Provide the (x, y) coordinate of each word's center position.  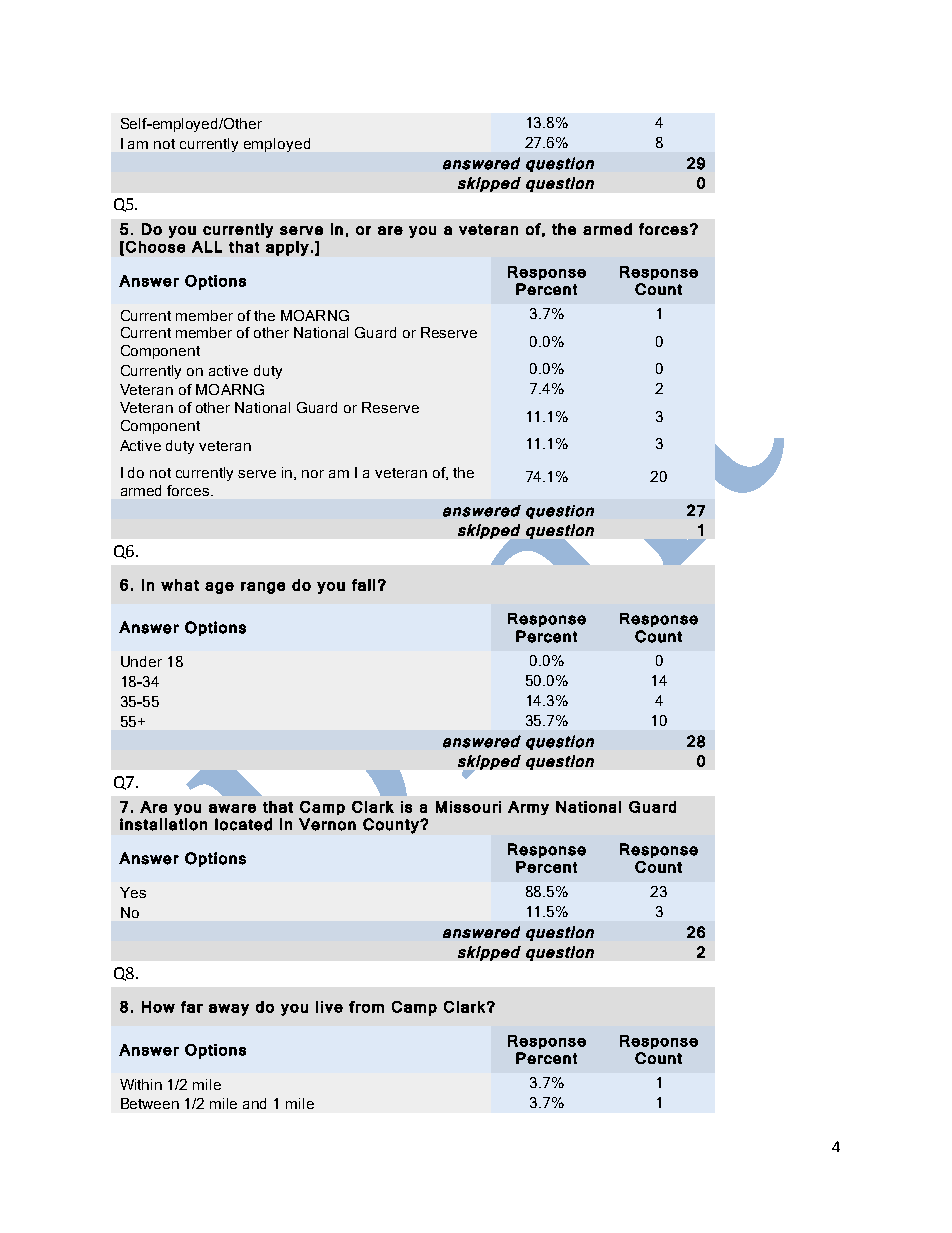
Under (141, 661)
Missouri (468, 807)
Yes (133, 892)
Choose (155, 247)
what (180, 585)
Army (528, 808)
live (329, 1007)
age (219, 588)
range (263, 588)
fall (363, 585)
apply (287, 248)
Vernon (327, 824)
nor (313, 474)
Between (150, 1103)
